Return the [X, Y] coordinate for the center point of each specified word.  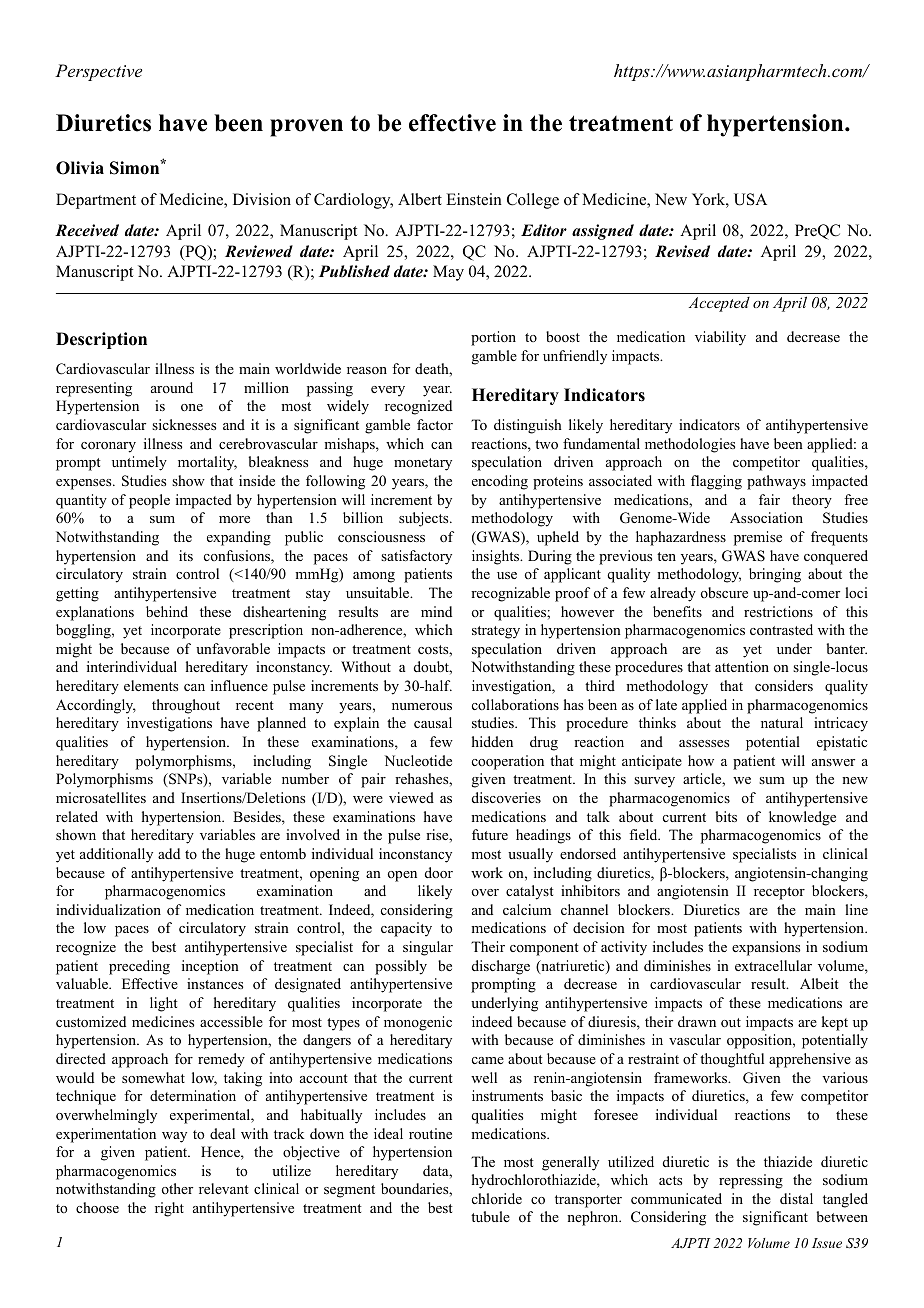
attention [742, 666]
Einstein [474, 199]
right [169, 1209]
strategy [496, 632]
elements [151, 685]
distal [796, 1198]
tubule [490, 1216]
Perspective [98, 72]
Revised [682, 251]
